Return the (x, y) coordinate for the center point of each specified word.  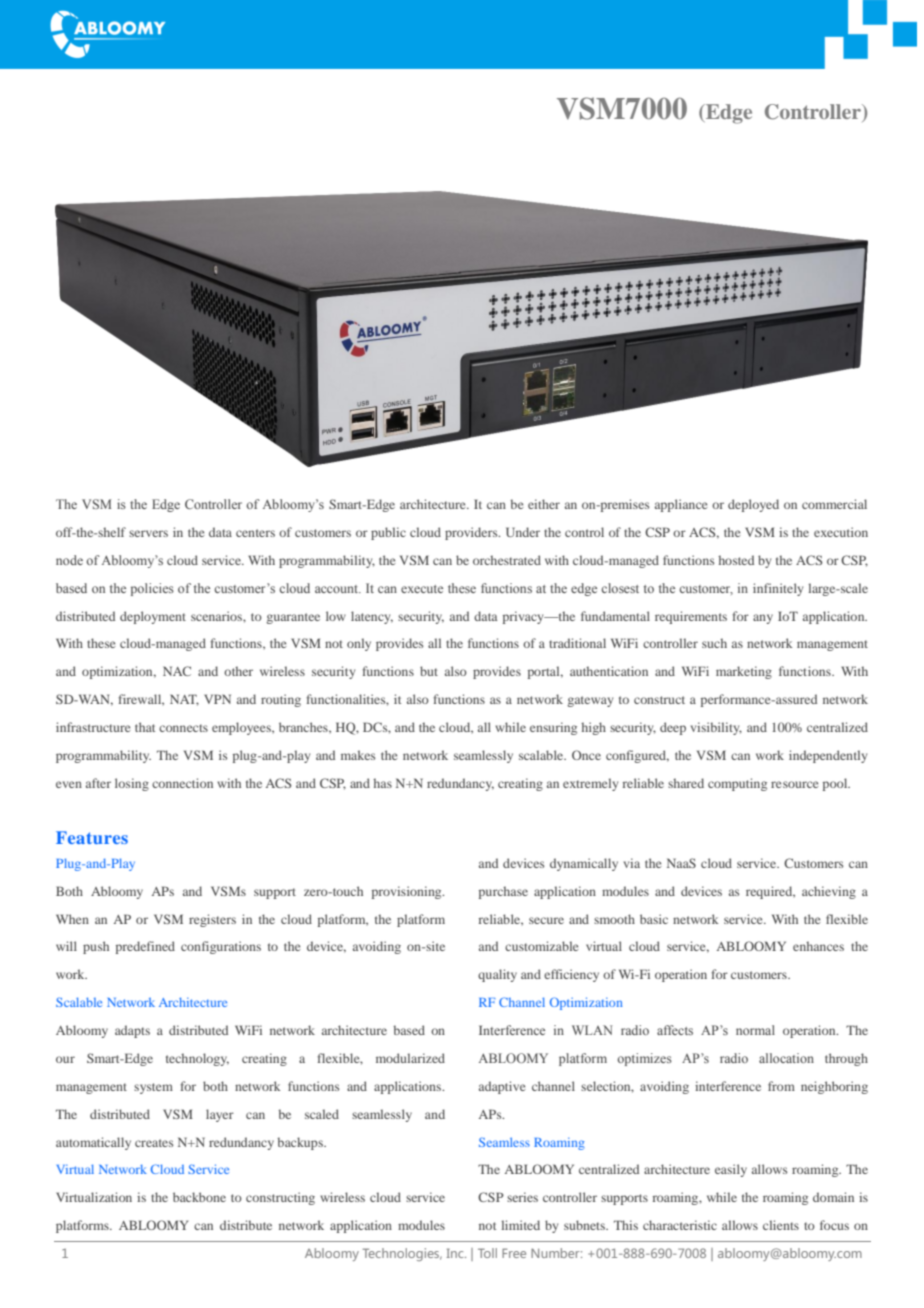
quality (497, 975)
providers (472, 533)
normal (755, 1030)
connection (182, 783)
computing (737, 784)
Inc (456, 1253)
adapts (132, 1031)
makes (358, 755)
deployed (753, 505)
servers (148, 533)
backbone (199, 1197)
